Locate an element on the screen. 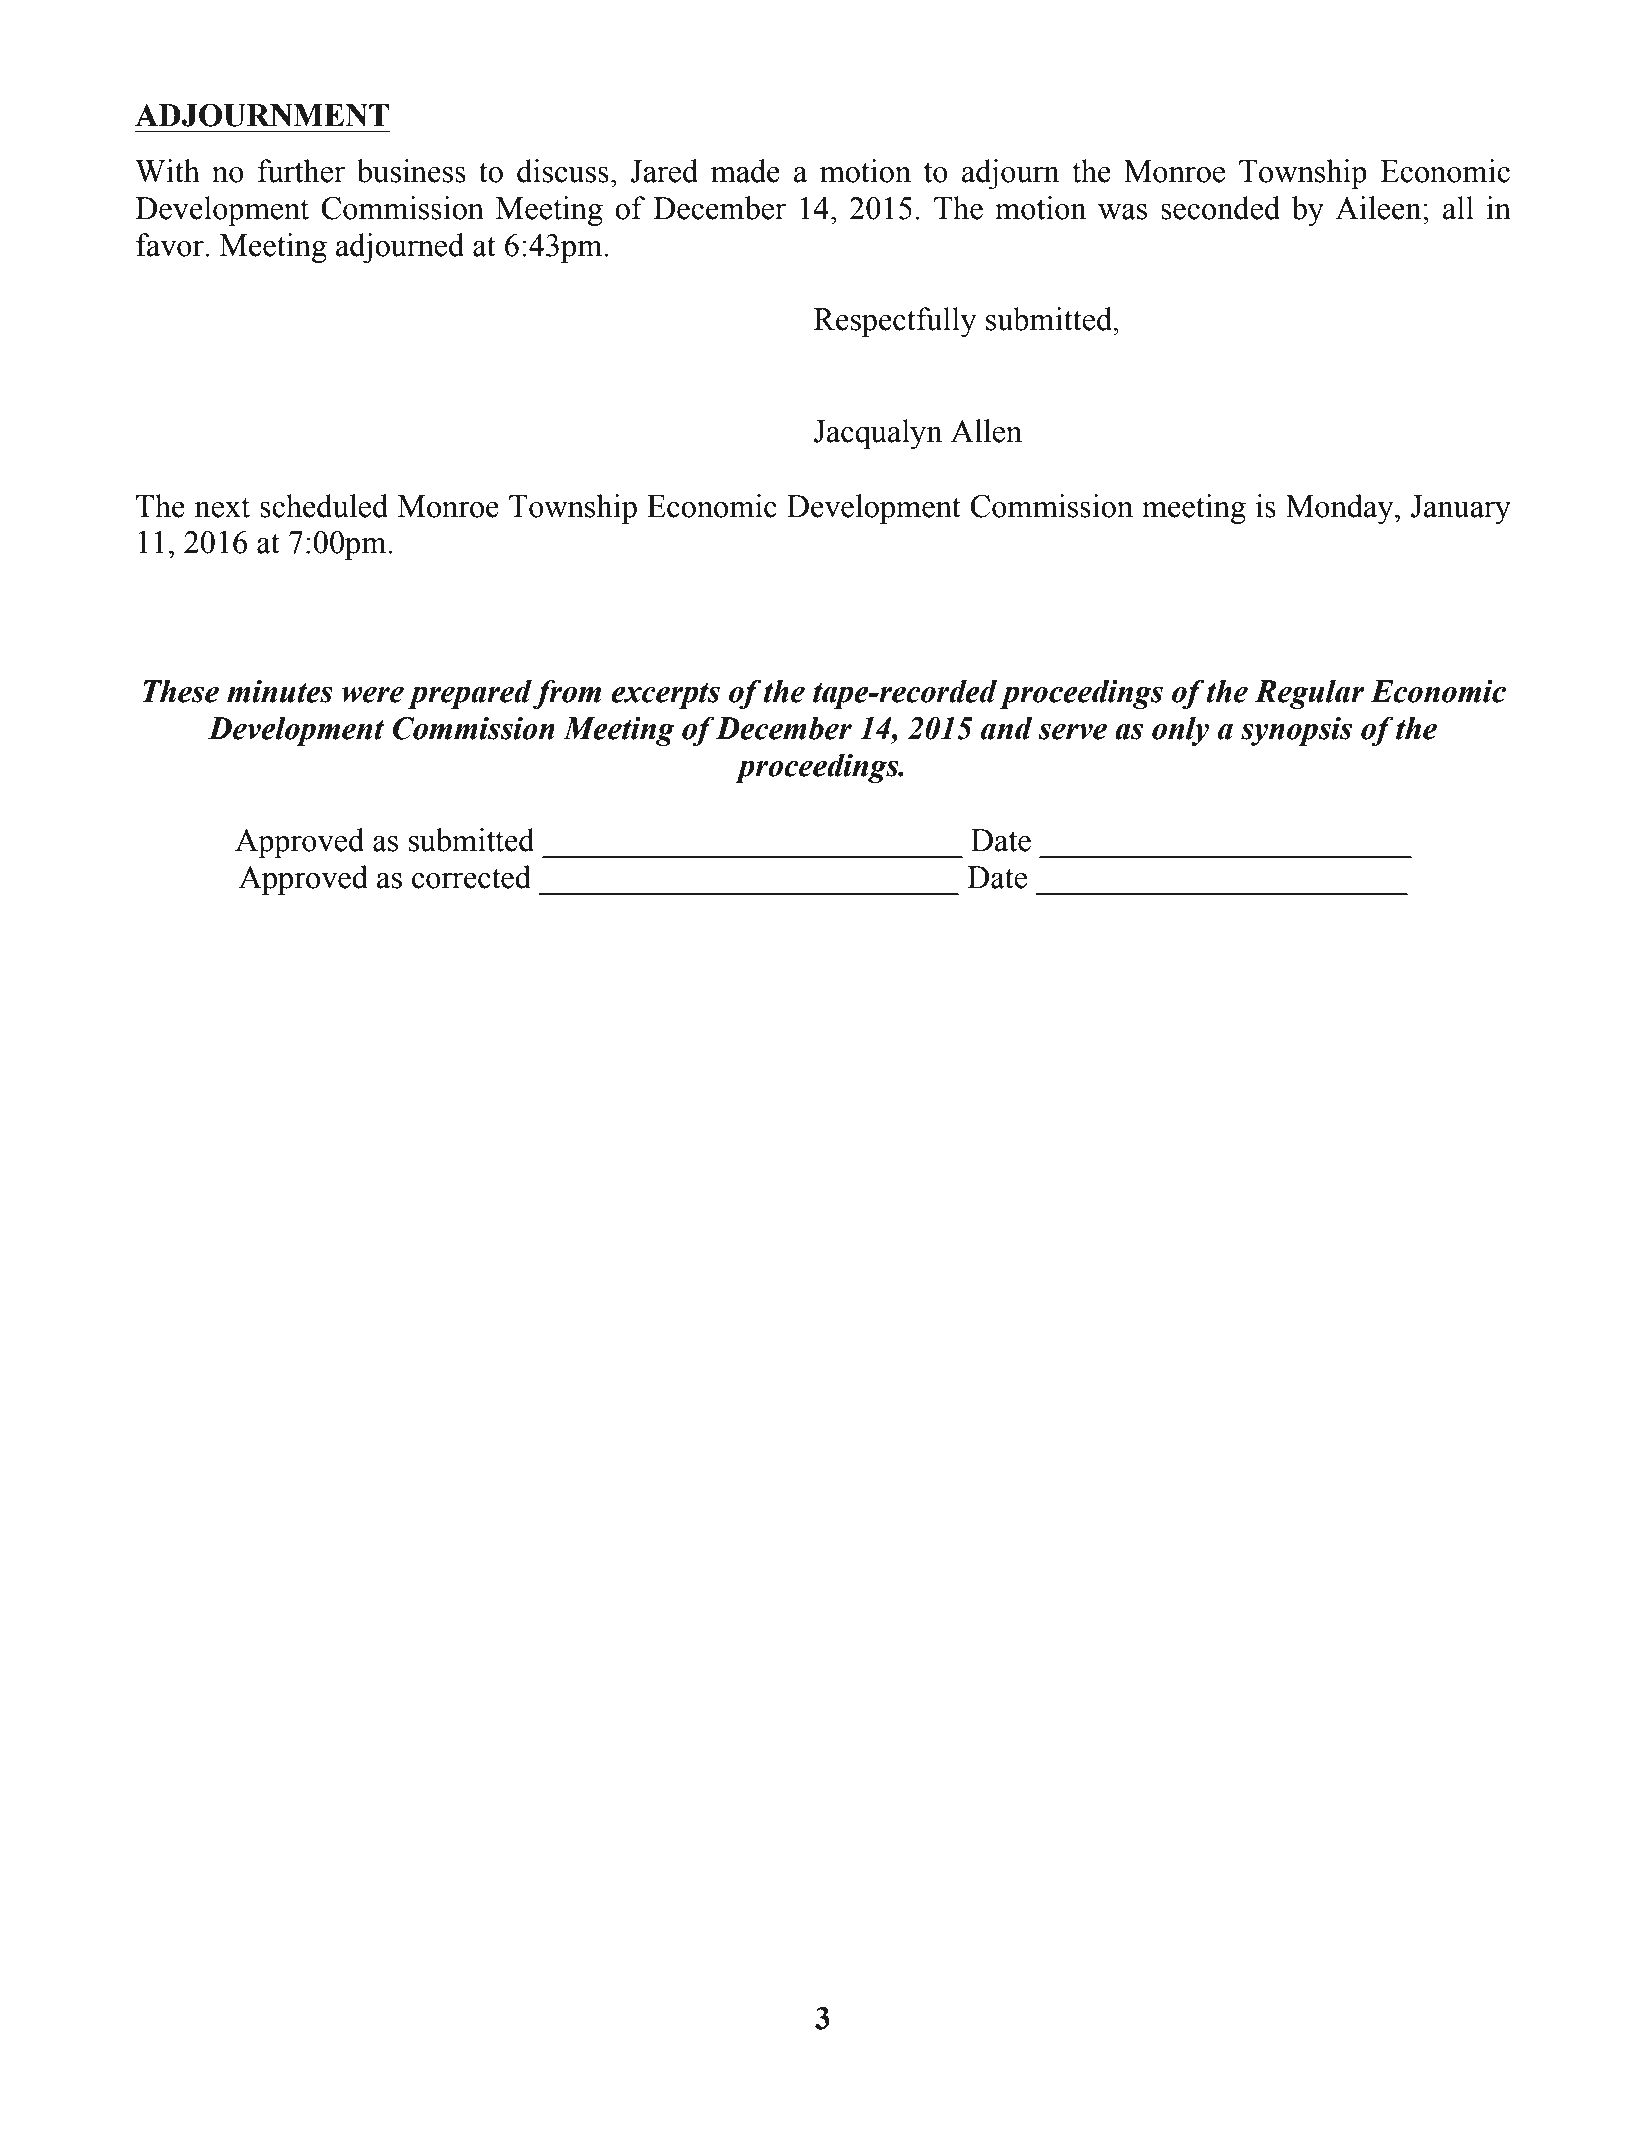 This screenshot has height=2132, width=1647. corrected is located at coordinates (471, 877).
